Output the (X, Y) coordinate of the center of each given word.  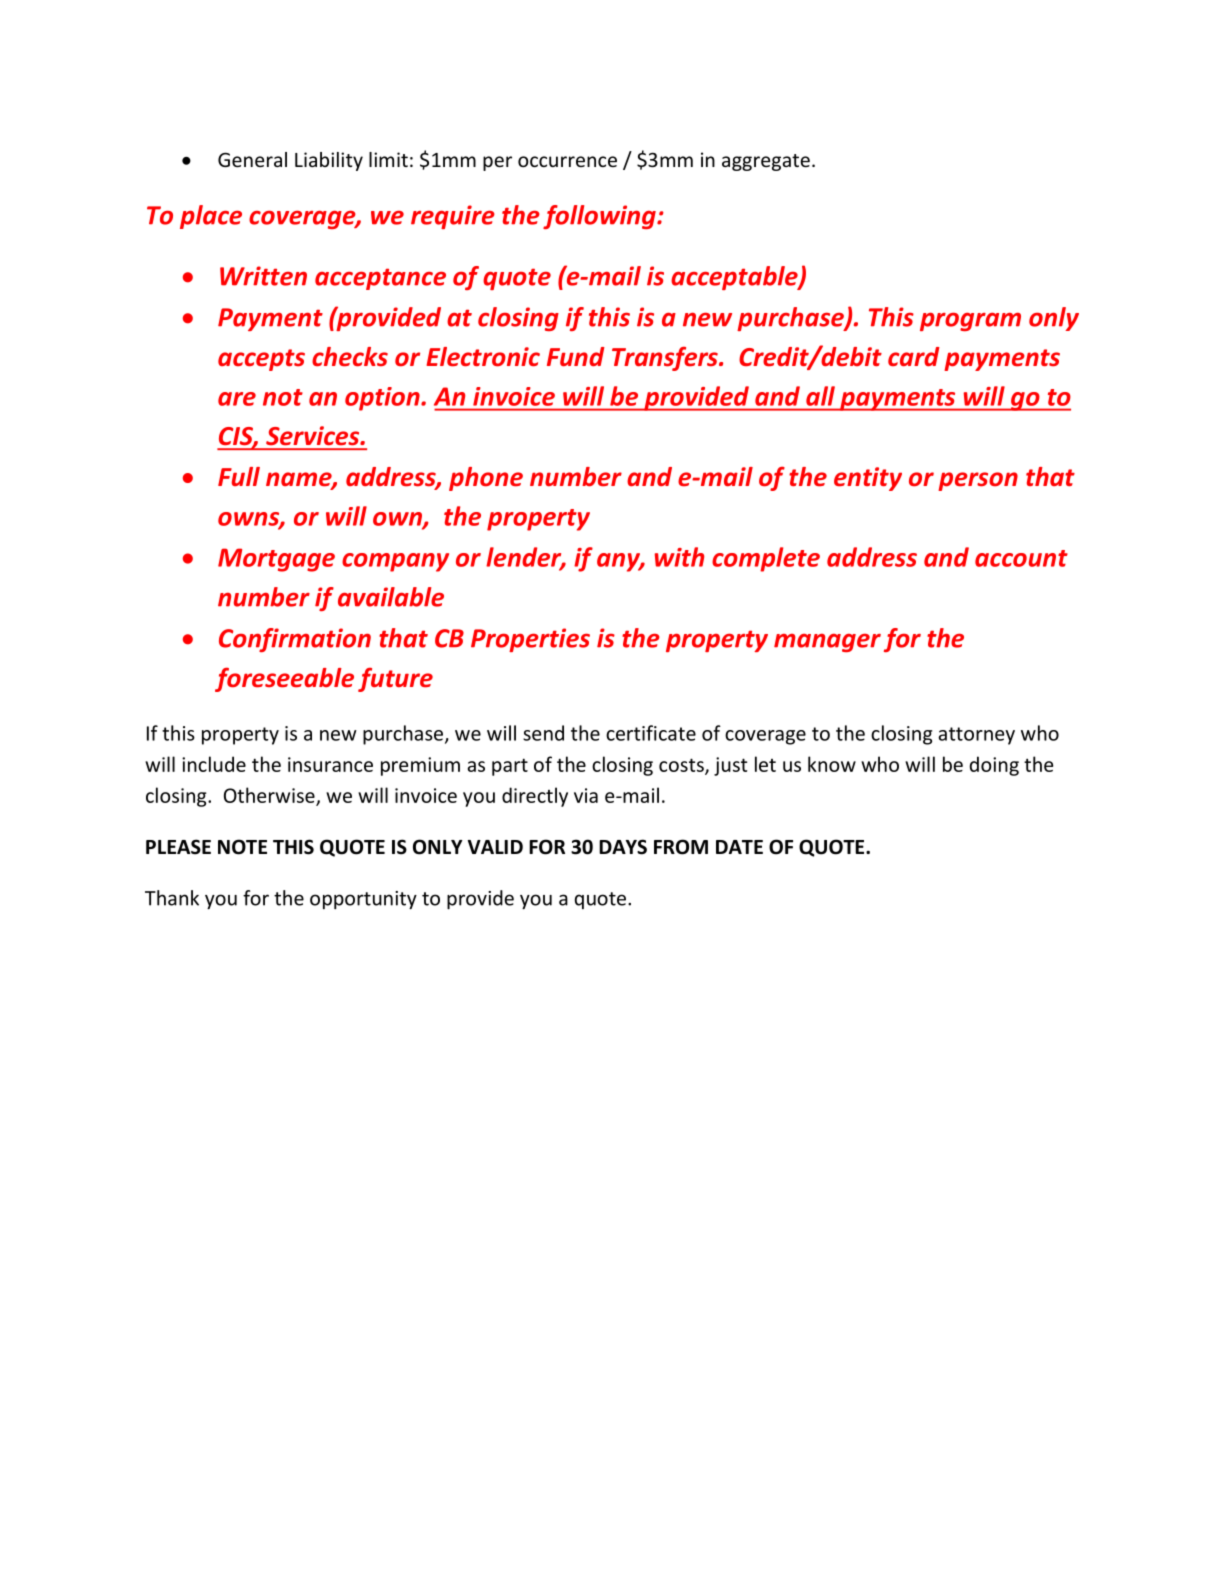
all (820, 396)
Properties (530, 640)
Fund (576, 357)
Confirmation (295, 640)
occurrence (567, 161)
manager (827, 643)
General (252, 159)
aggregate (766, 162)
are (237, 399)
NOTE (242, 847)
